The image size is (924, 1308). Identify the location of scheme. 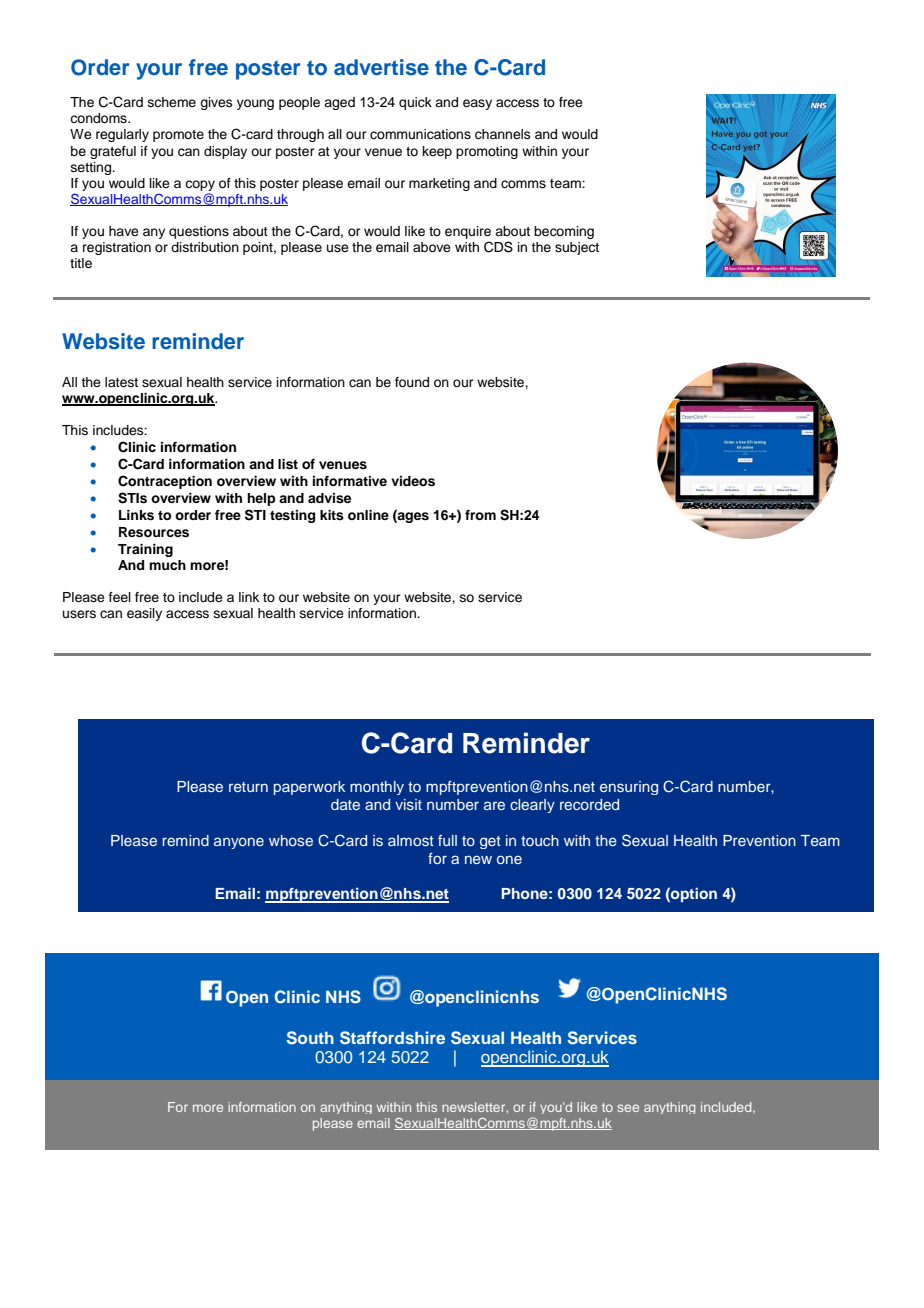
(172, 102).
